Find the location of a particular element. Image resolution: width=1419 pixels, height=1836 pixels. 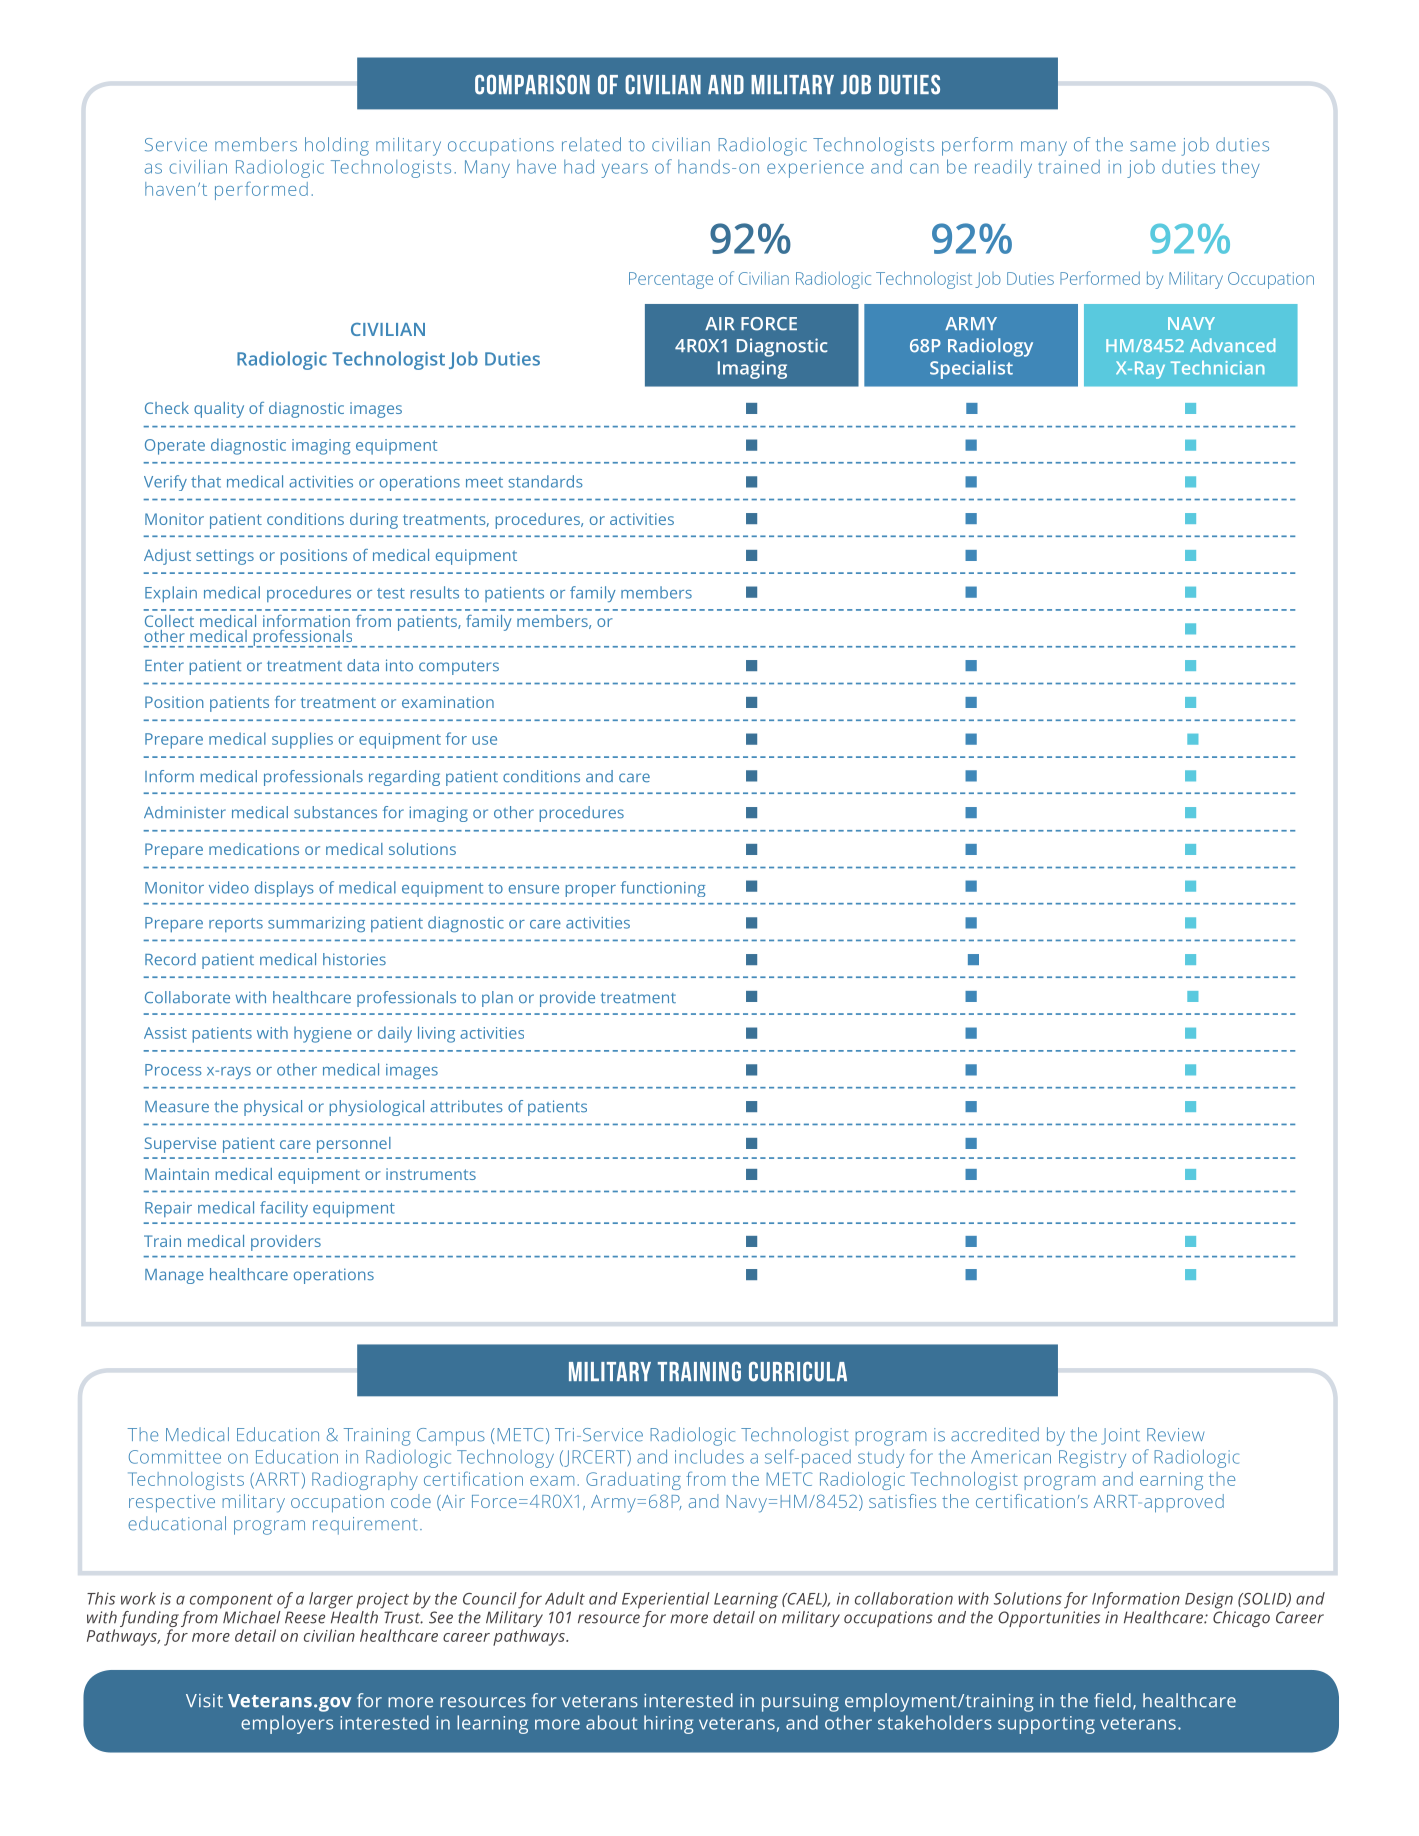

settings is located at coordinates (225, 557).
